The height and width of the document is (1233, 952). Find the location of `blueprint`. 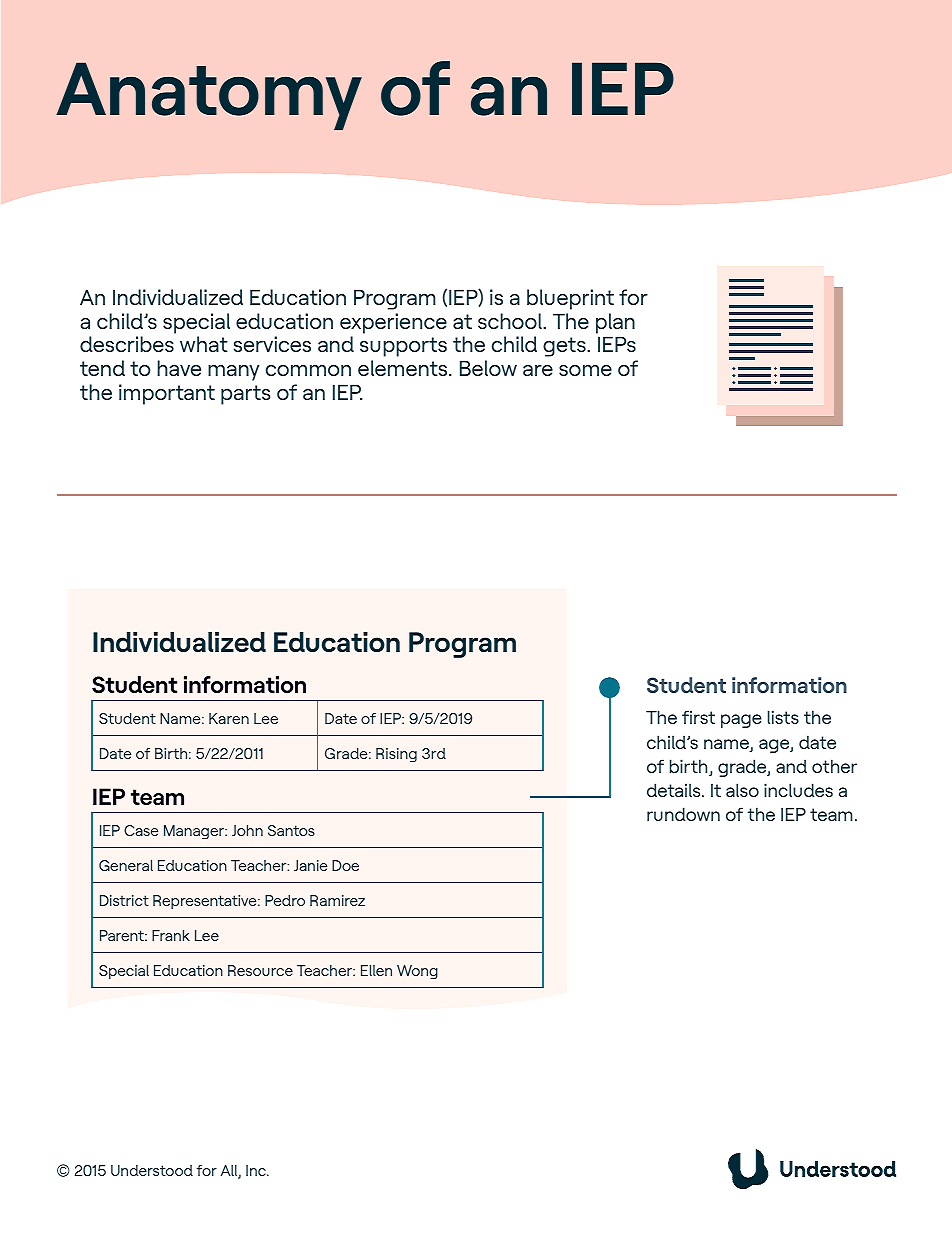

blueprint is located at coordinates (570, 299).
